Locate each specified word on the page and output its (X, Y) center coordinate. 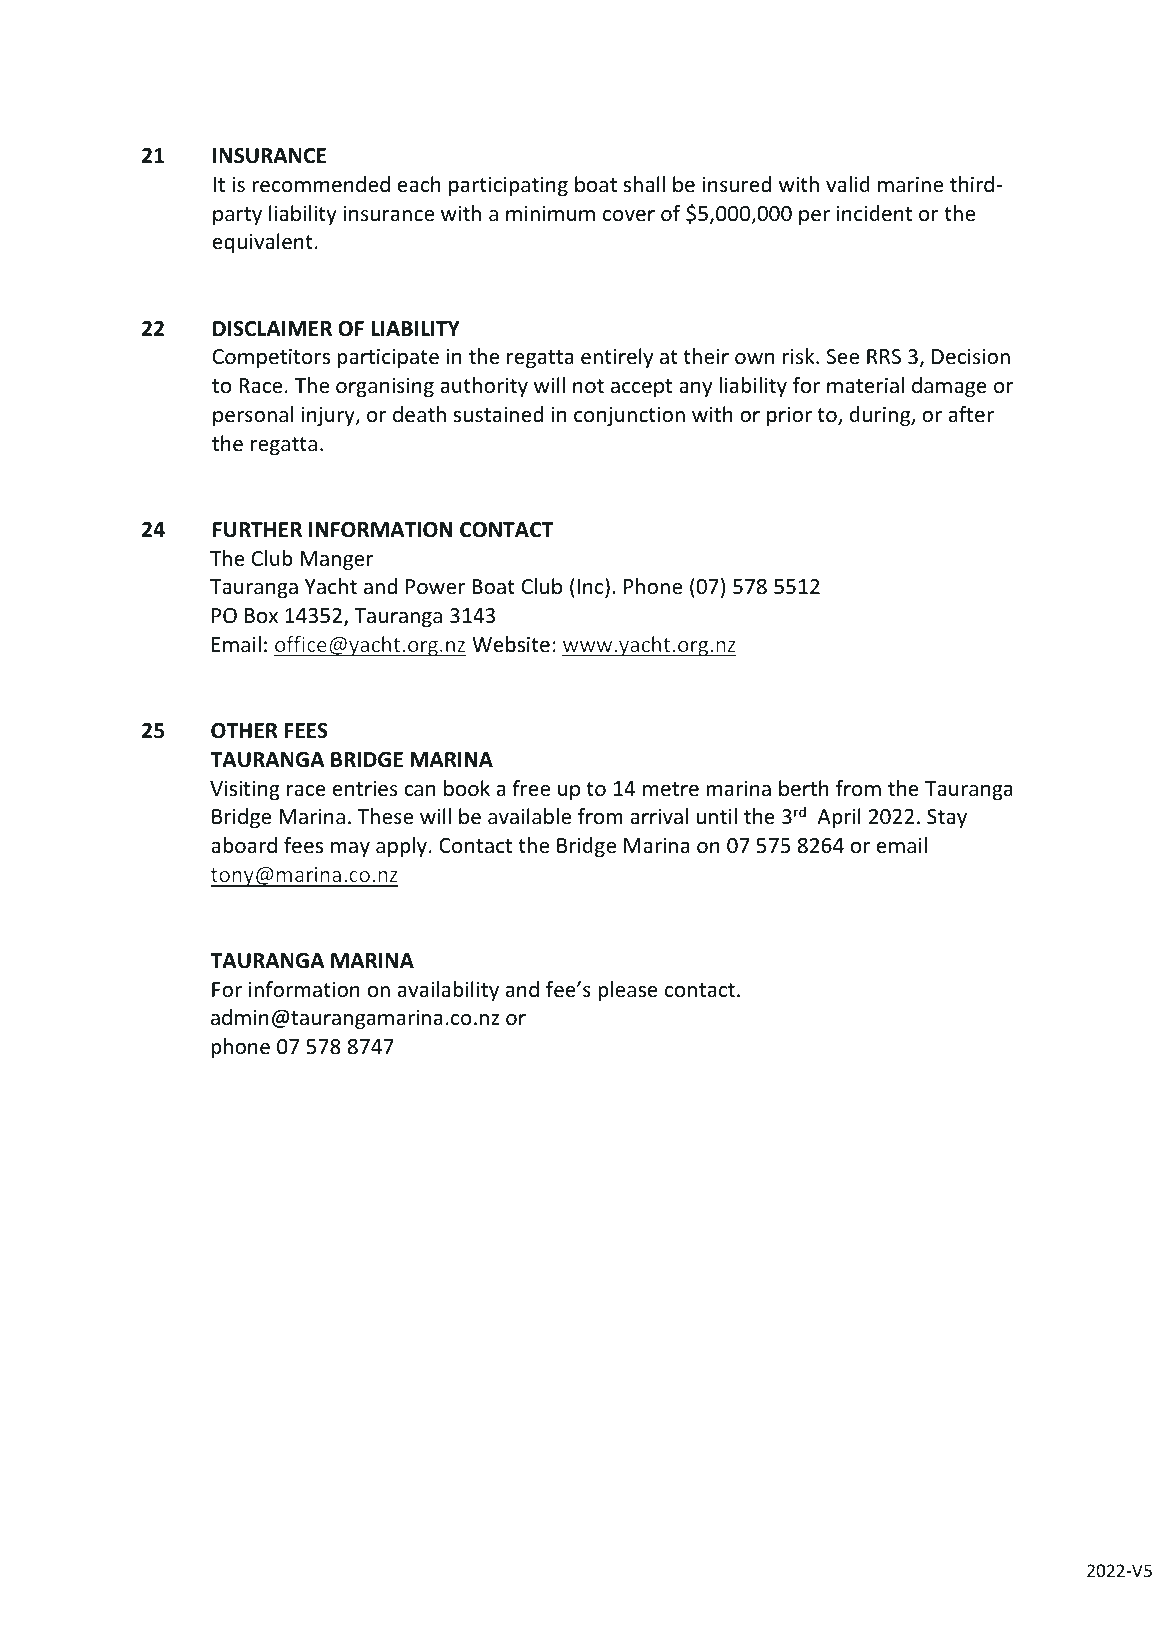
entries (365, 788)
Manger (336, 560)
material (865, 385)
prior (789, 416)
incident (874, 213)
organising (385, 387)
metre (671, 789)
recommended (321, 184)
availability (448, 991)
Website (511, 644)
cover (629, 216)
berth (804, 788)
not (588, 386)
